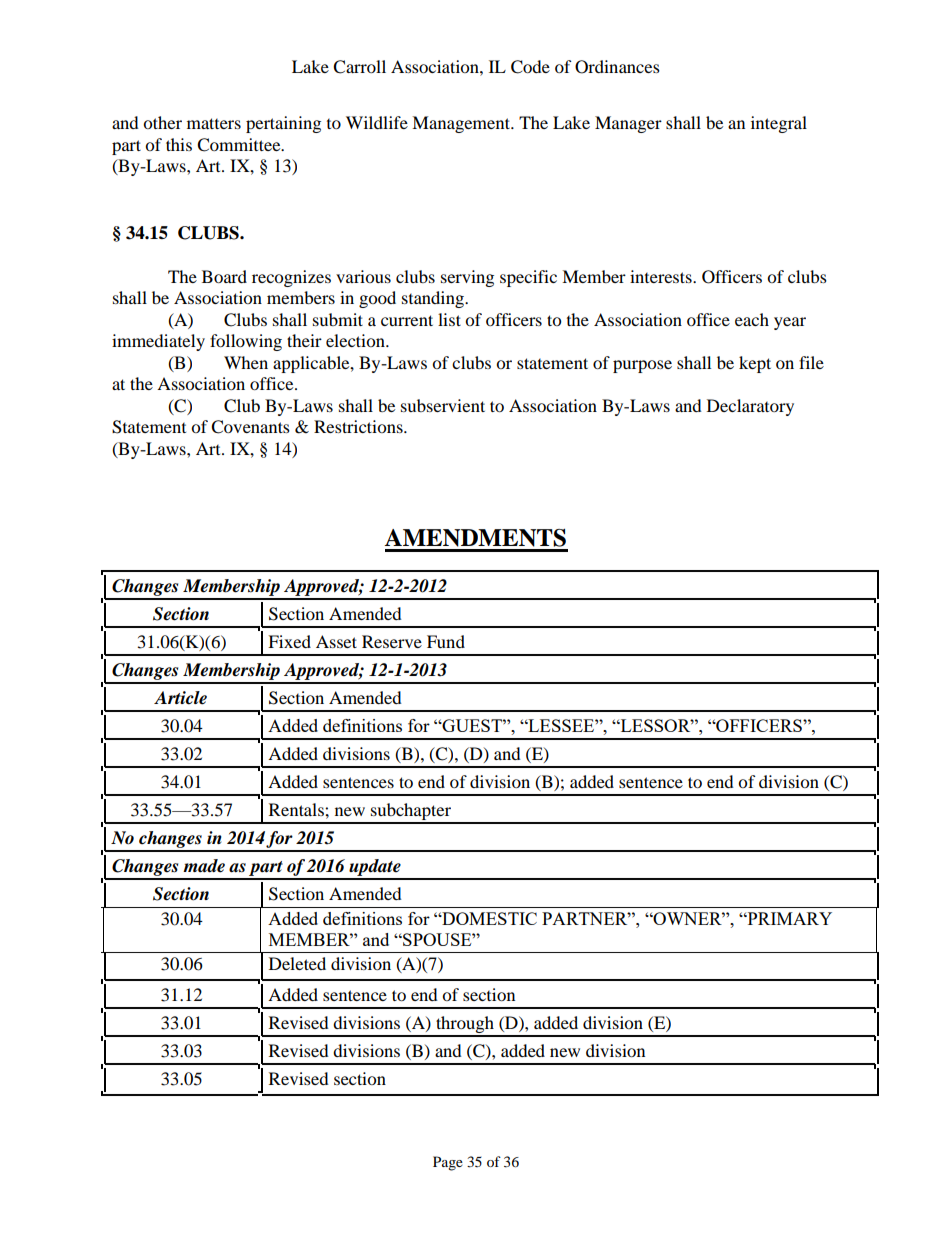 This page has height=1233, width=952. What do you see at coordinates (204, 866) in the page?
I see `made` at bounding box center [204, 866].
